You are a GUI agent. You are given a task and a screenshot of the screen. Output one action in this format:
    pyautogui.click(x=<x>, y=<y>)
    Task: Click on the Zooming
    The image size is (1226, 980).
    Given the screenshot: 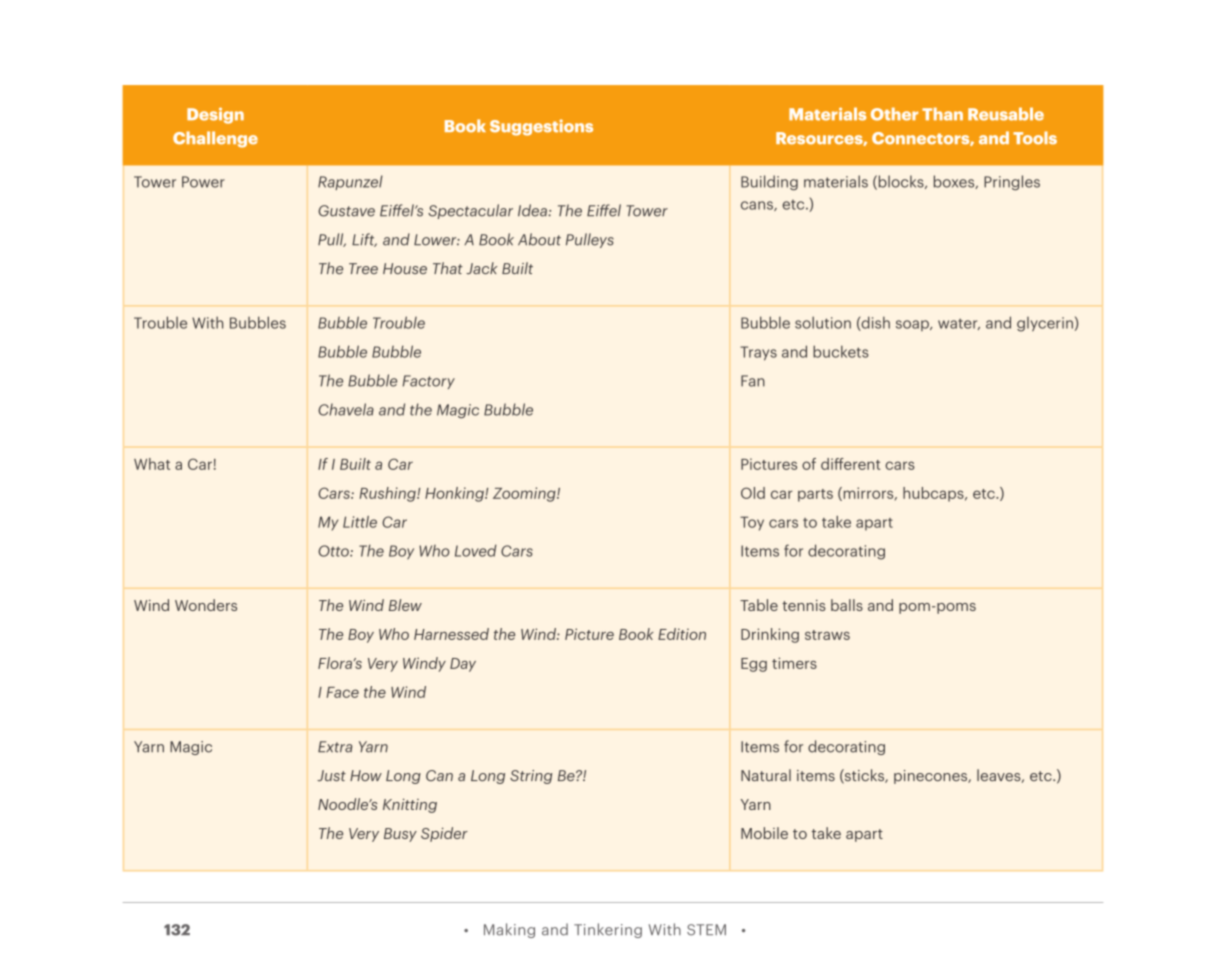 What is the action you would take?
    pyautogui.click(x=525, y=494)
